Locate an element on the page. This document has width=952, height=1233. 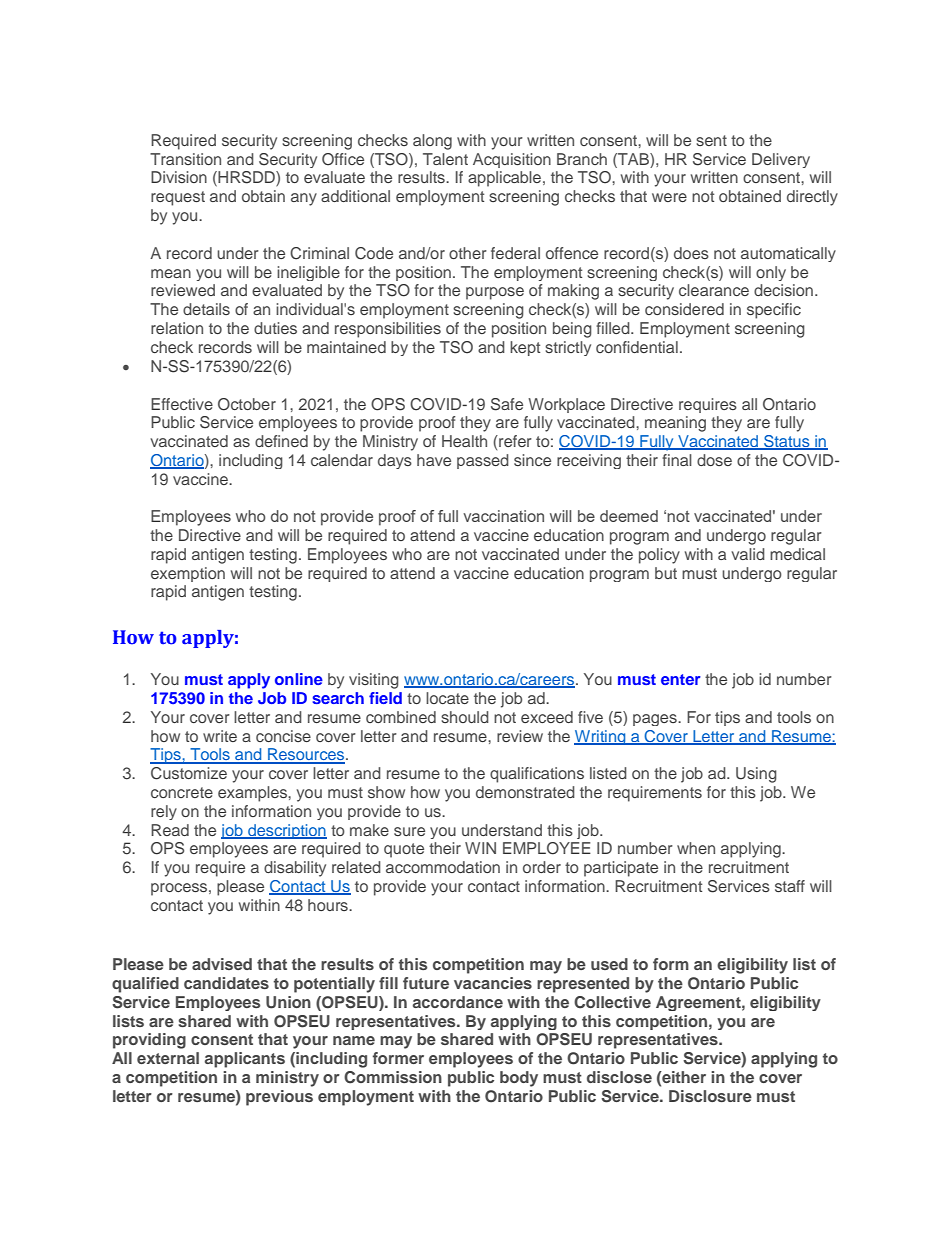
vaccination is located at coordinates (503, 516).
